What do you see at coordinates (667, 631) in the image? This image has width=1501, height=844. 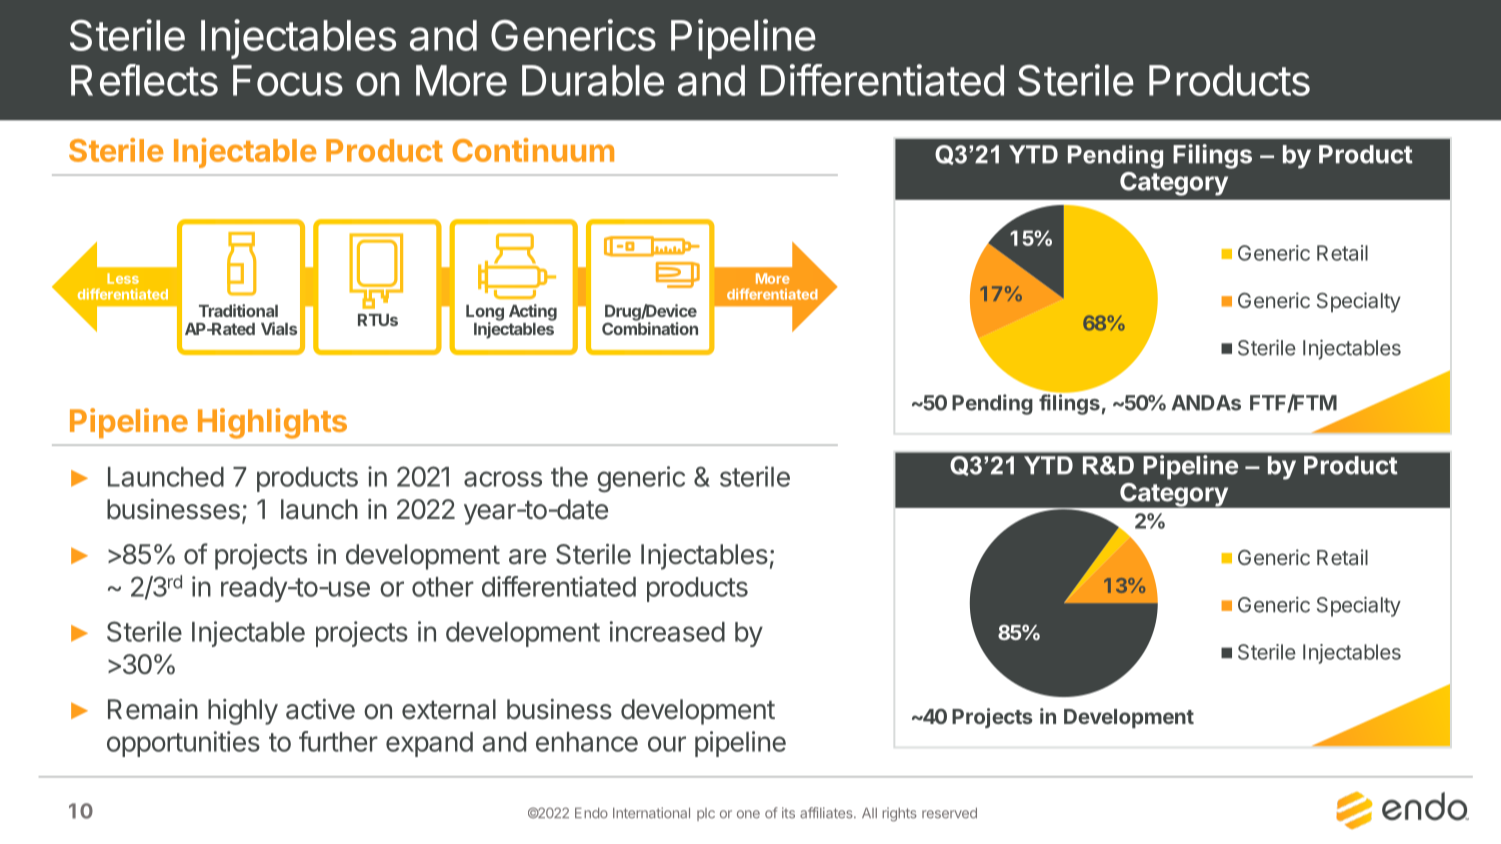 I see `increased` at bounding box center [667, 631].
